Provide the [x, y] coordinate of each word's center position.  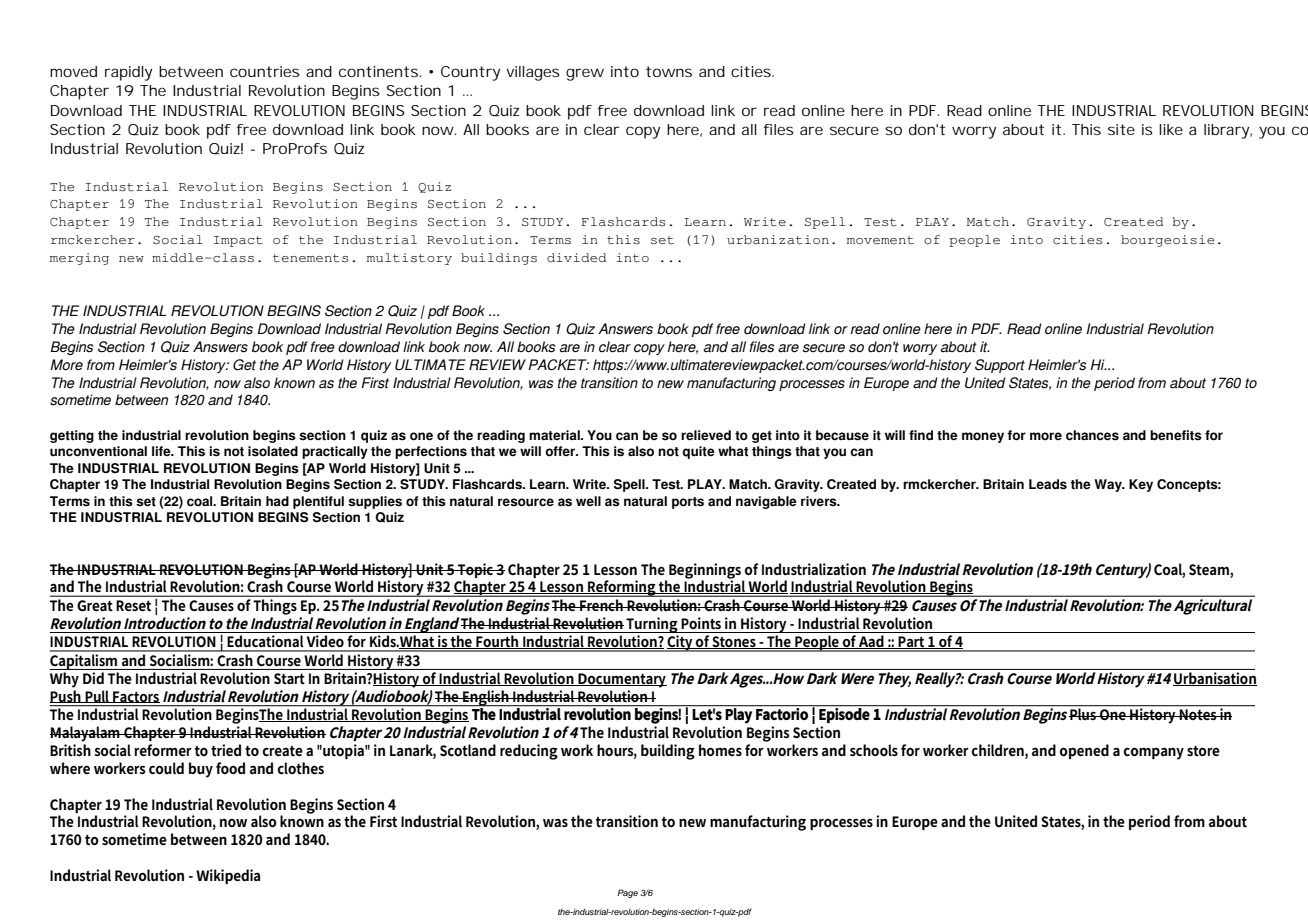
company [1154, 753]
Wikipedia [228, 876]
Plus [1083, 713]
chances [1092, 435]
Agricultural [1213, 607]
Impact [238, 241]
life [162, 451]
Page [627, 893]
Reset [133, 606]
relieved [706, 435]
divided [576, 257]
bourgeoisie [1167, 241]
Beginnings [705, 571]
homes [720, 750]
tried [226, 750]
